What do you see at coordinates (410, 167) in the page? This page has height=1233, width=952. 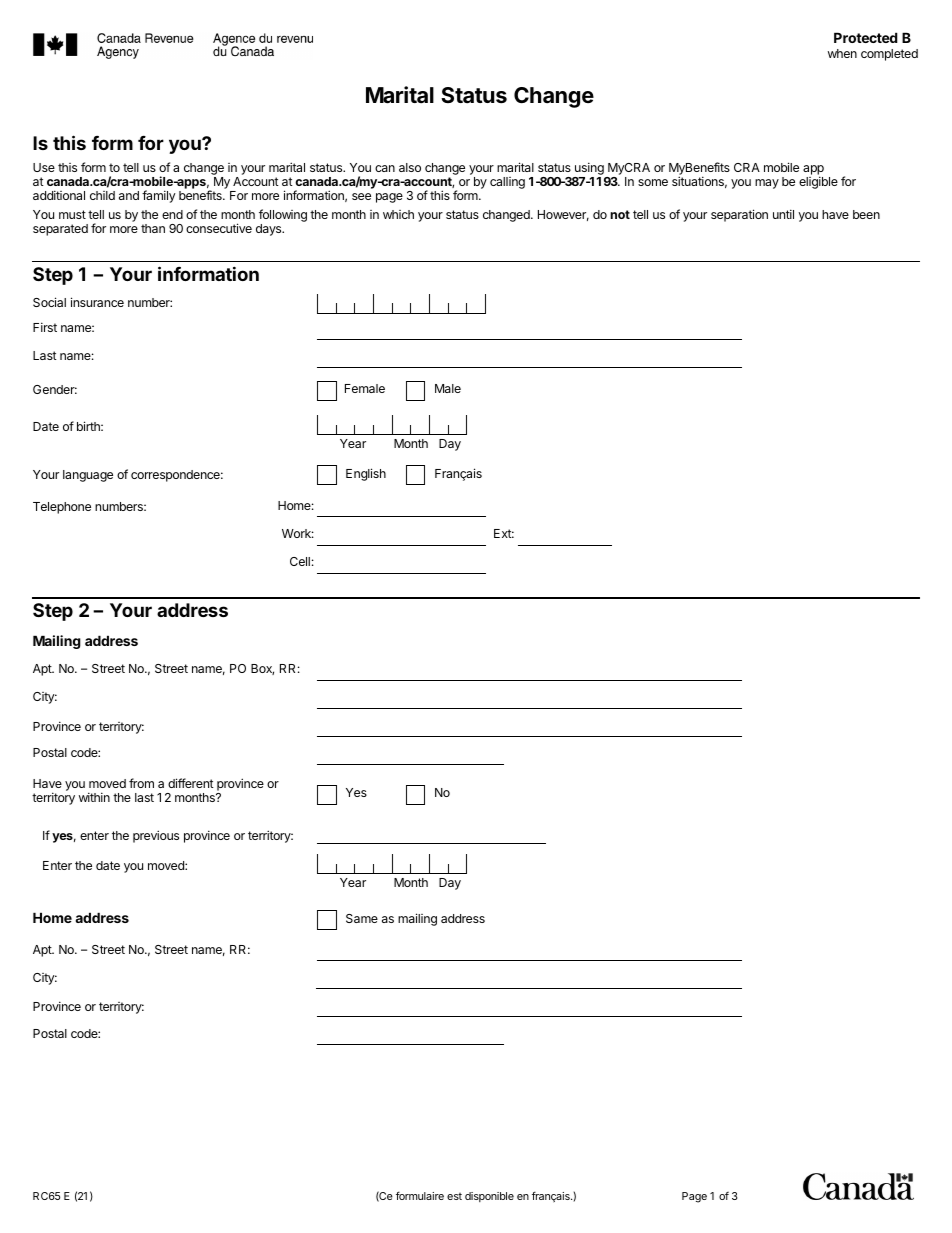 I see `also` at bounding box center [410, 167].
